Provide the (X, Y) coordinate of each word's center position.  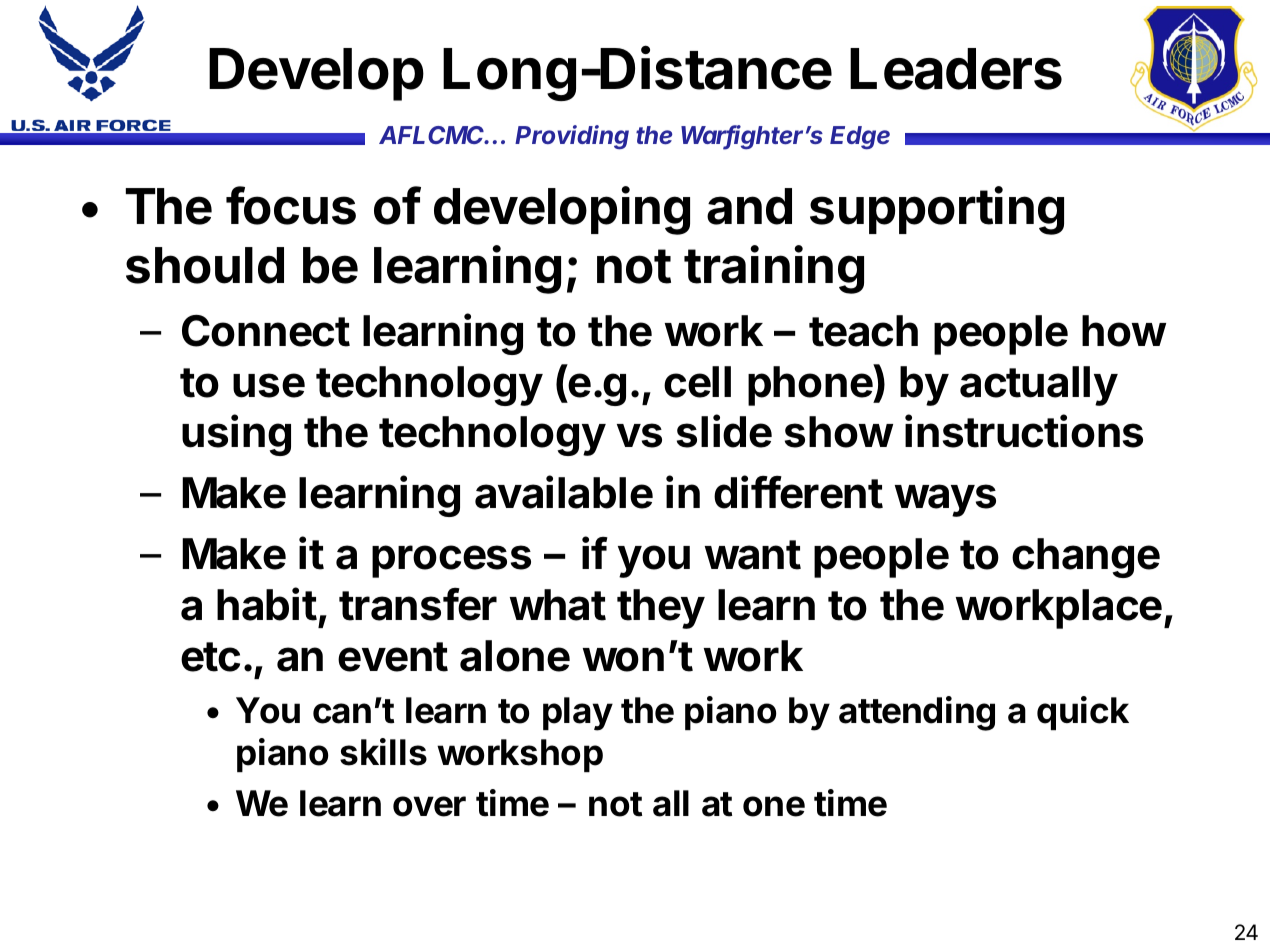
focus (291, 205)
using (236, 435)
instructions (1024, 431)
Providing (572, 137)
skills (383, 752)
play (578, 714)
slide (724, 431)
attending (917, 713)
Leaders (956, 69)
